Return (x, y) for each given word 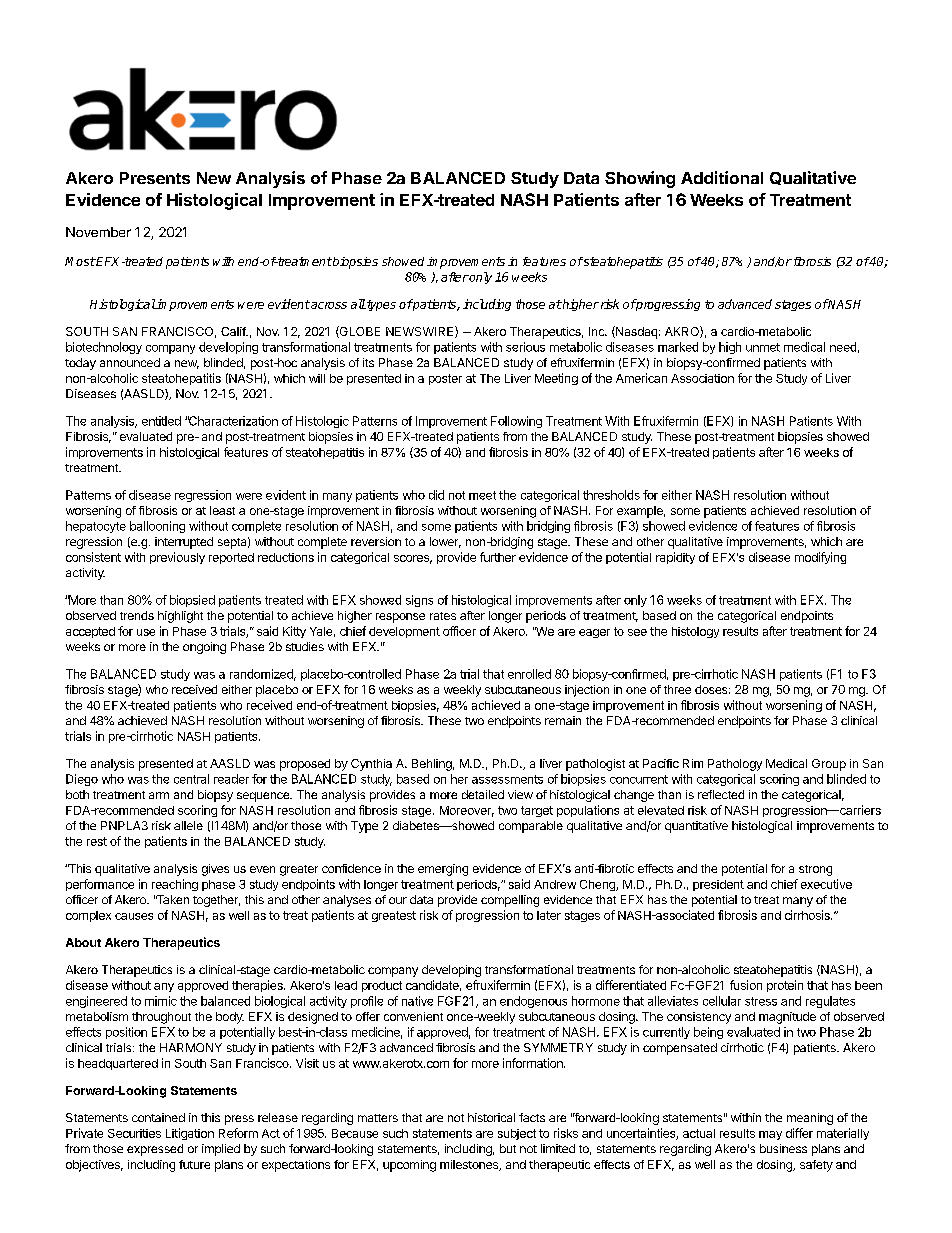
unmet (763, 347)
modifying (820, 558)
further (498, 557)
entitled (161, 421)
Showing (640, 179)
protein (785, 986)
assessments (507, 779)
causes (134, 916)
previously (177, 558)
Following (516, 422)
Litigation (190, 1134)
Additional (722, 177)
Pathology (735, 765)
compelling (510, 901)
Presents (155, 178)
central (191, 779)
